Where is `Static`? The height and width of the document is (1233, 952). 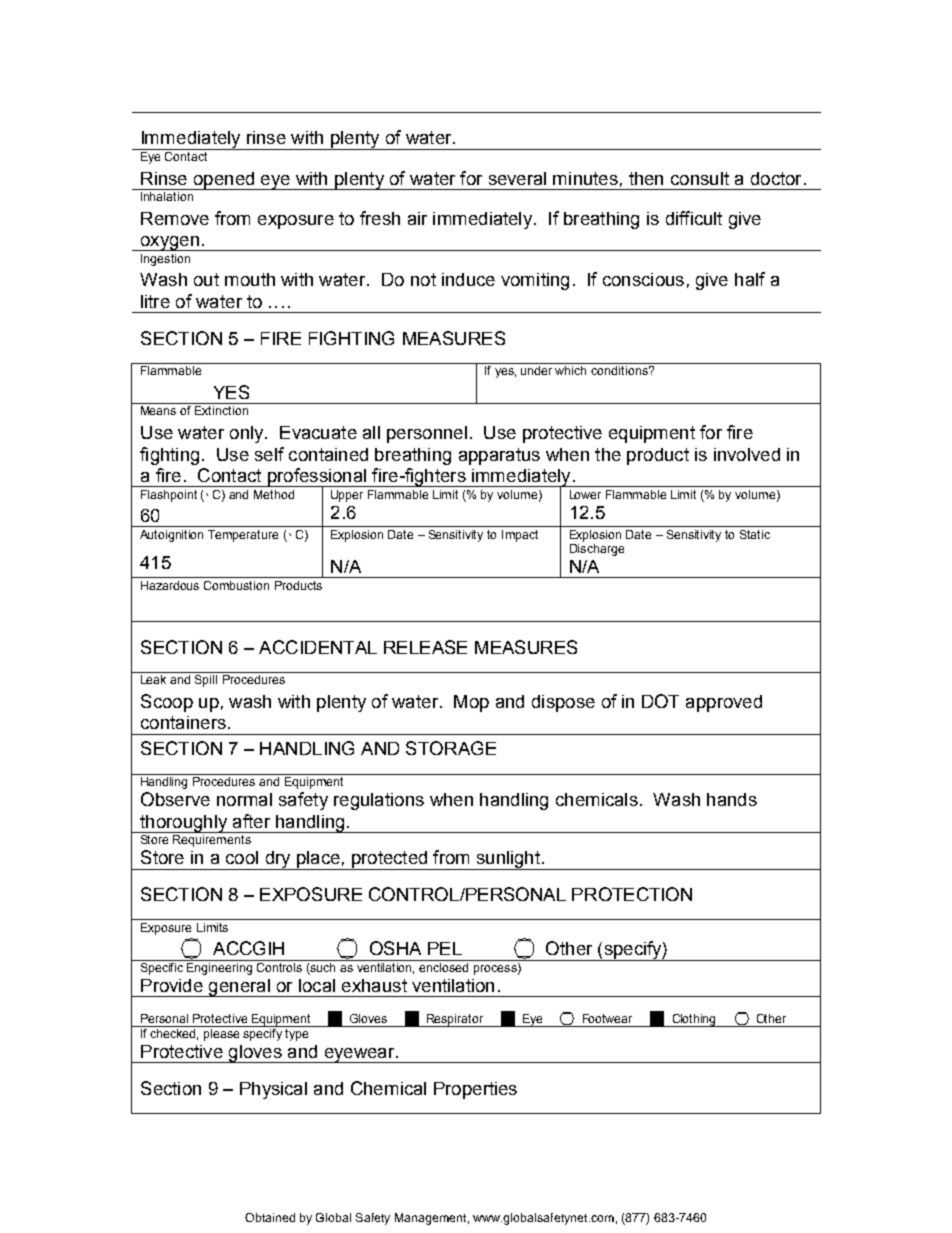 Static is located at coordinates (755, 534).
